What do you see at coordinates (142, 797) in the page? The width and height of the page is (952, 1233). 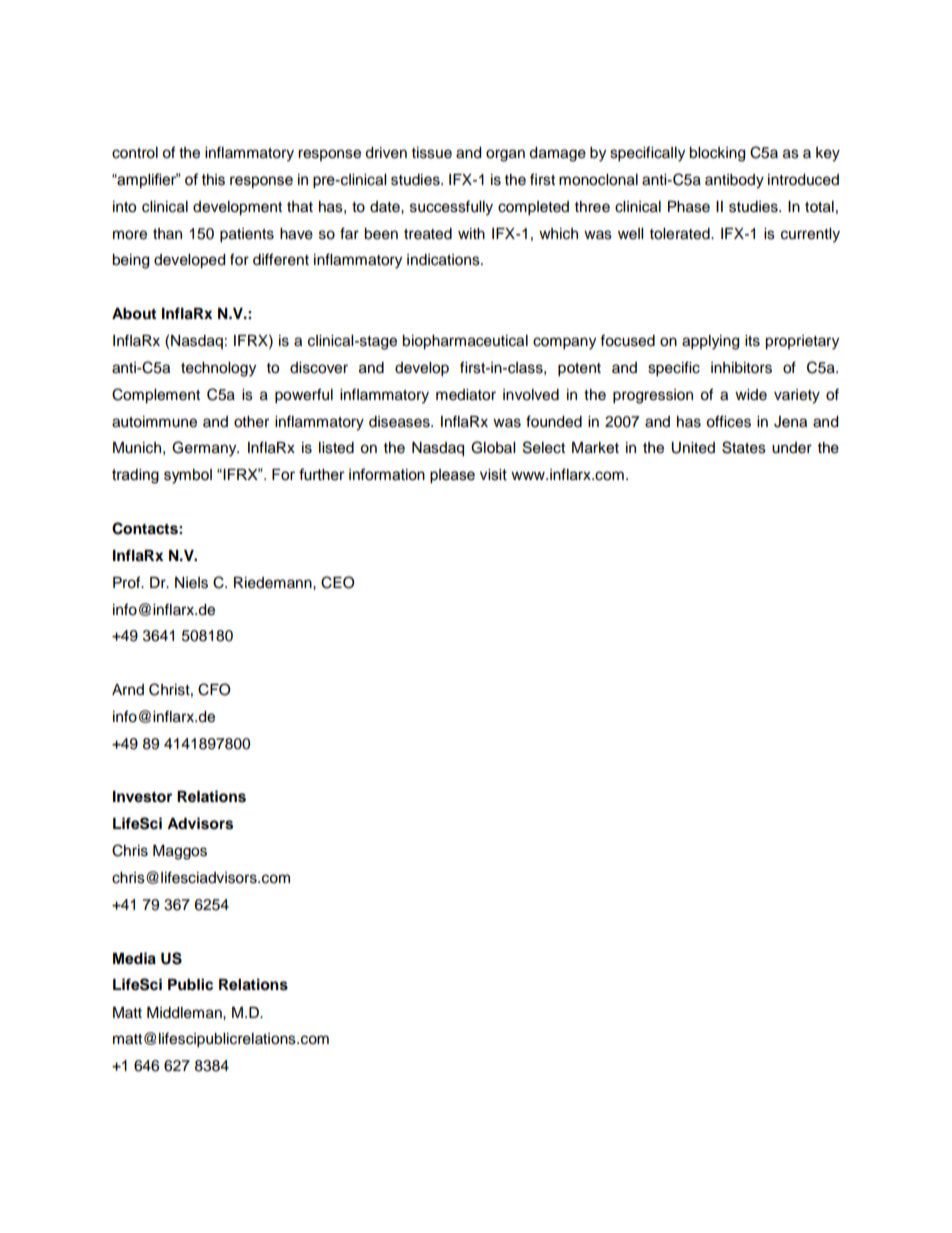 I see `Investor` at bounding box center [142, 797].
